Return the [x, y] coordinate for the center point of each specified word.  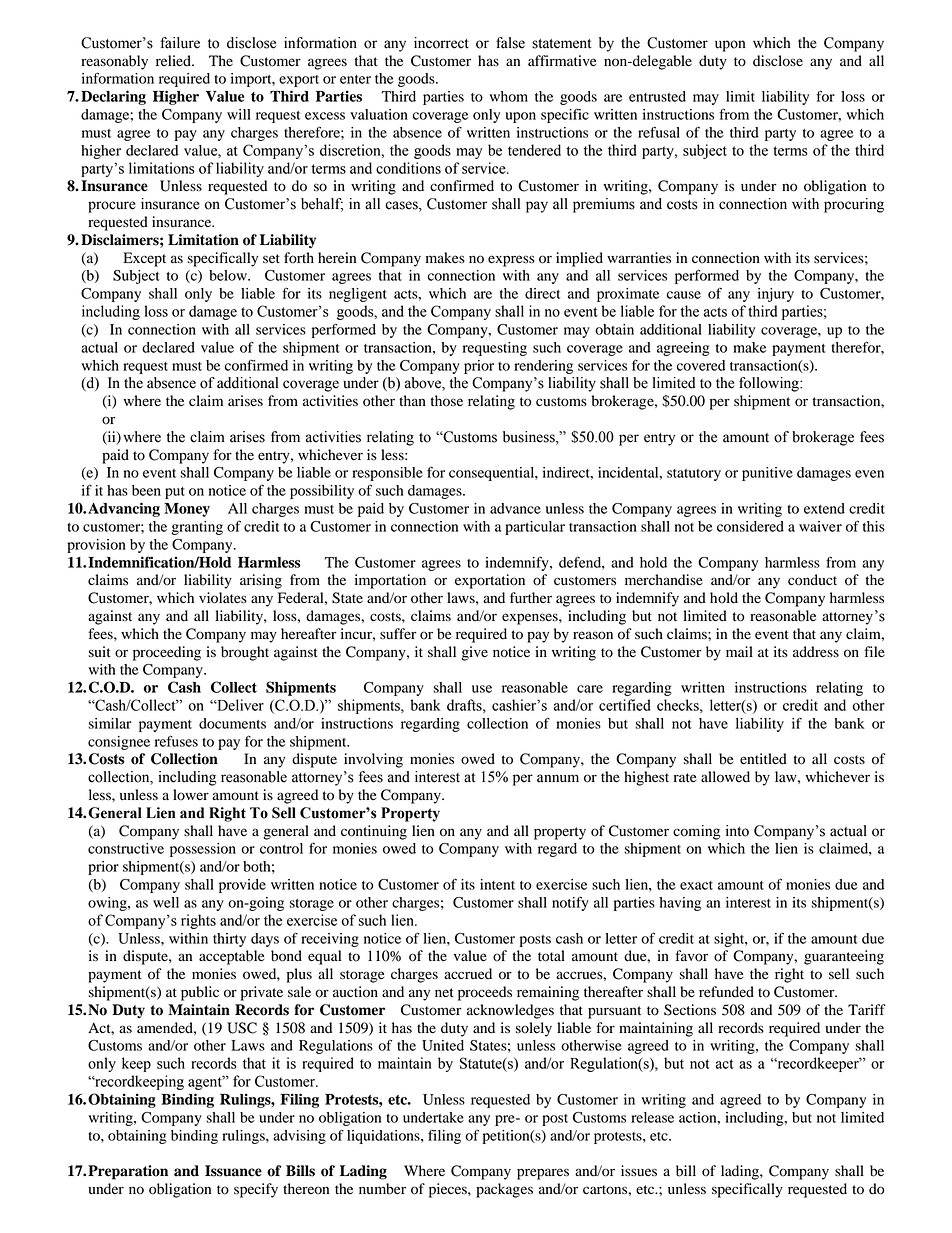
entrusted [657, 96]
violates [223, 598]
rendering [543, 367]
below [229, 275]
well [166, 902]
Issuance [233, 1171]
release [652, 1117]
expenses [531, 619]
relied [174, 61]
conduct [812, 580]
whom [509, 96]
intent [497, 884]
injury [776, 295]
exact [696, 885]
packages [504, 1190]
